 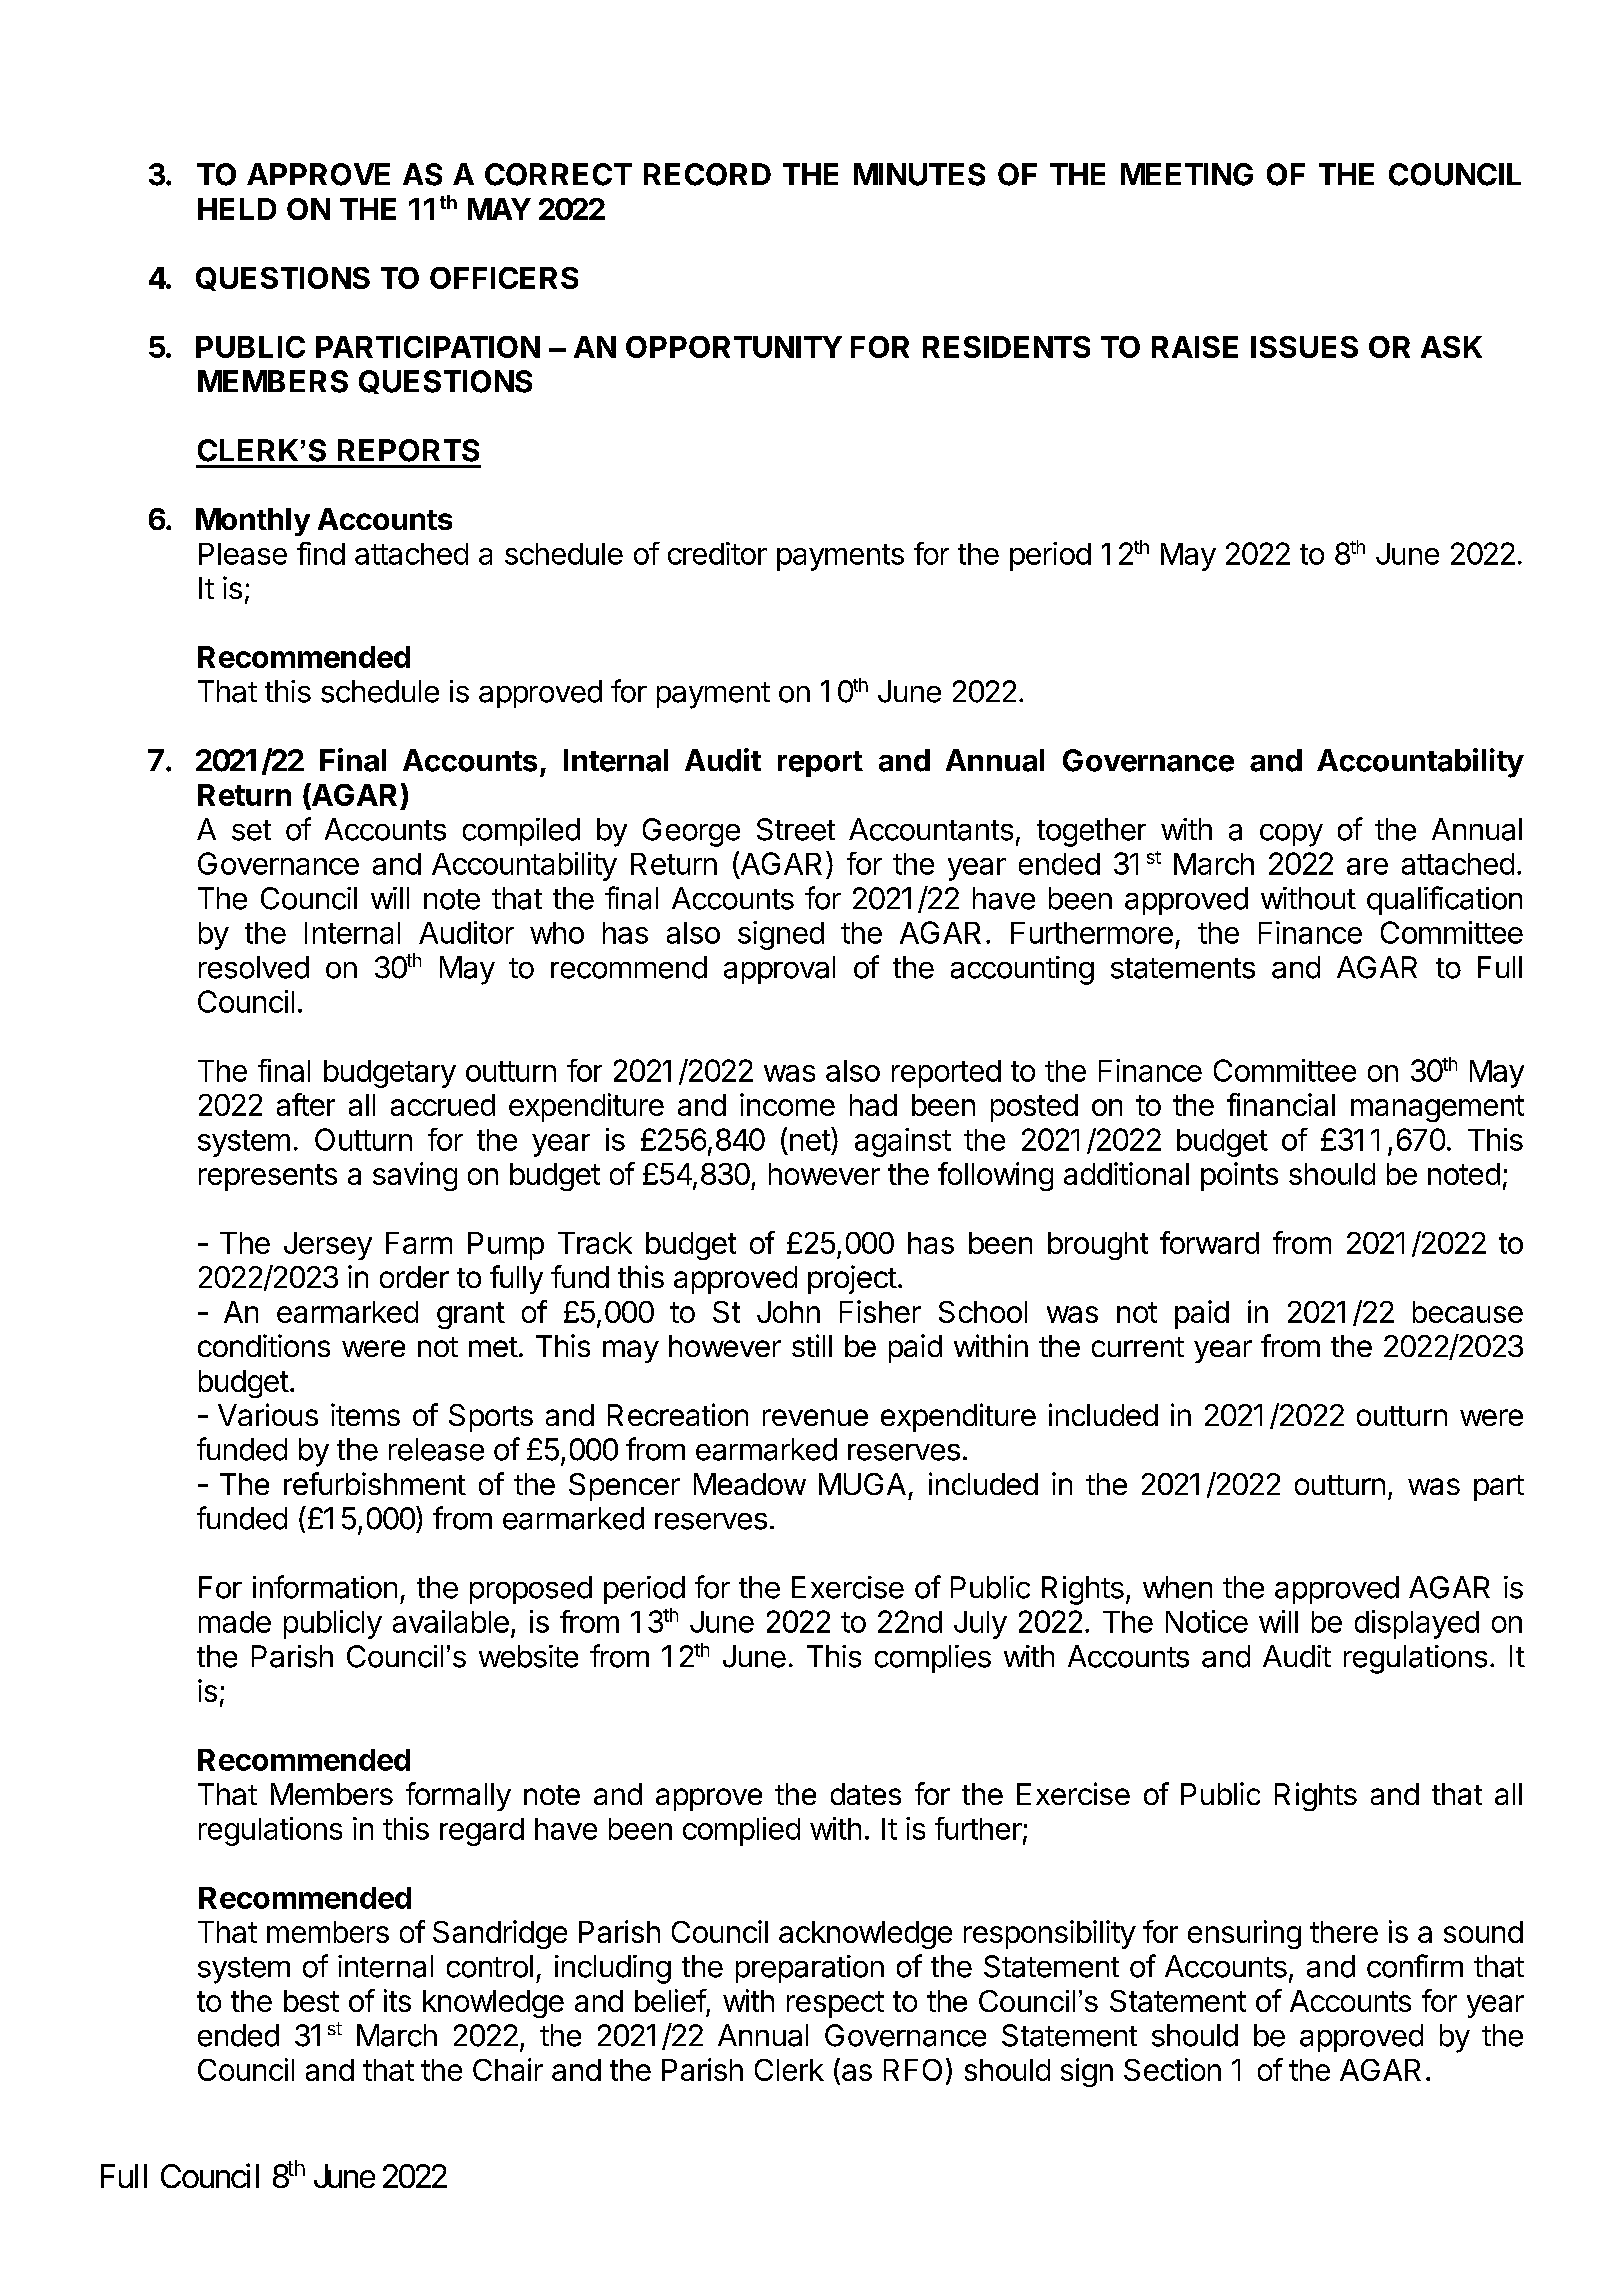 I want to click on accrued, so click(x=443, y=1105).
